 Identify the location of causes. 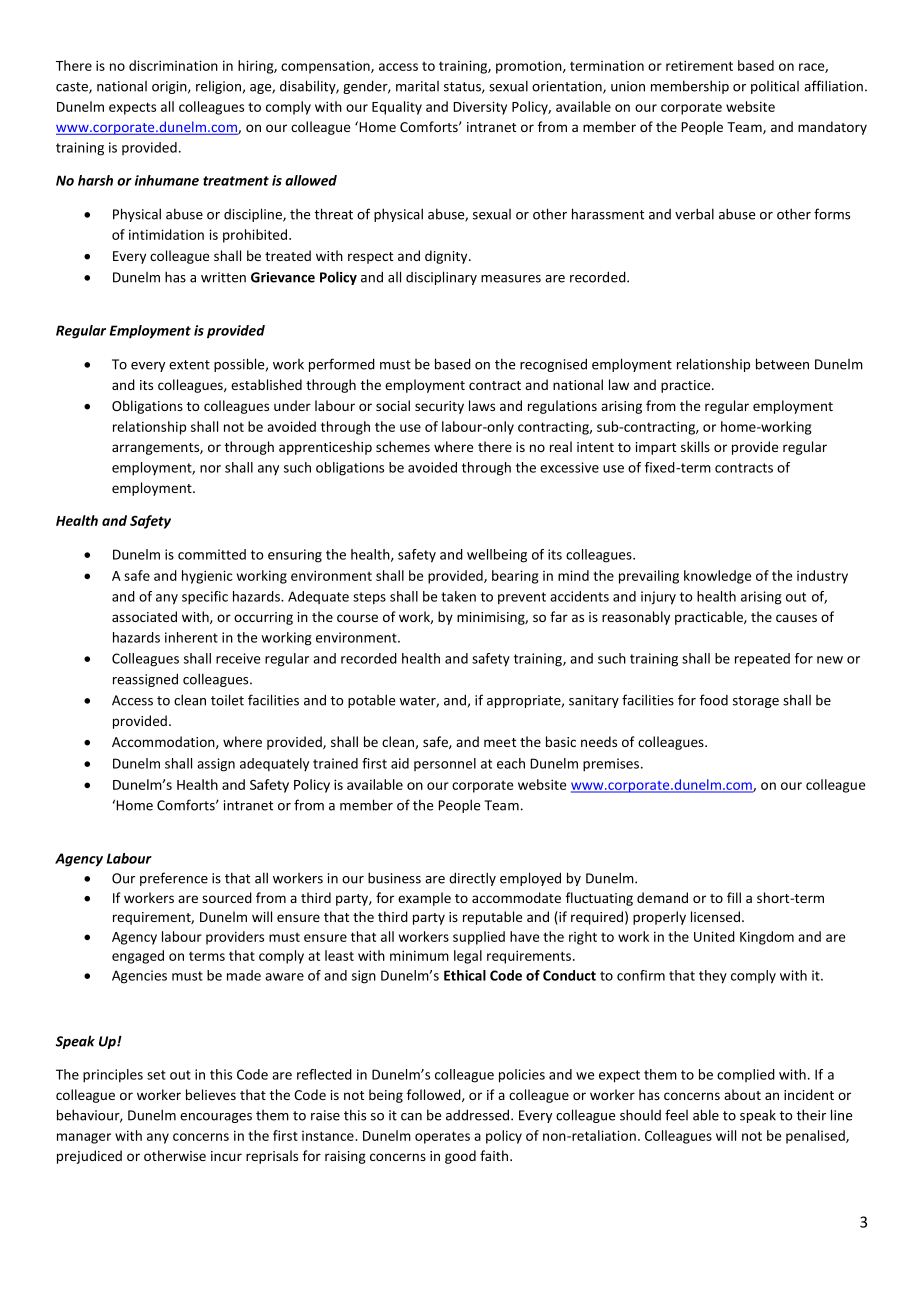
(796, 618).
